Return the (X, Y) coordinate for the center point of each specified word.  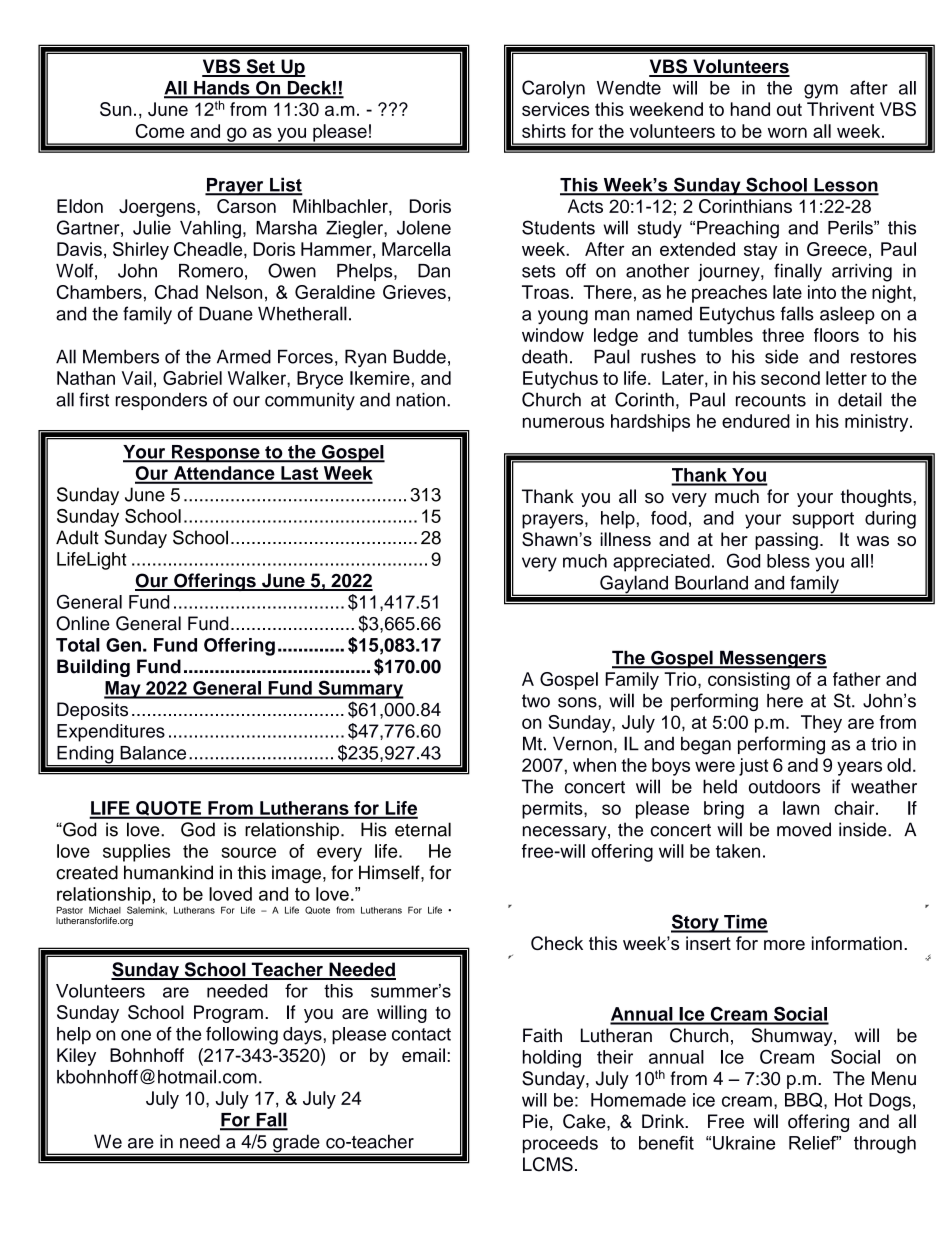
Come (160, 131)
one (136, 1035)
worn (787, 132)
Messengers (772, 659)
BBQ (805, 1100)
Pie (535, 1121)
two (536, 701)
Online (83, 623)
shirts (544, 131)
